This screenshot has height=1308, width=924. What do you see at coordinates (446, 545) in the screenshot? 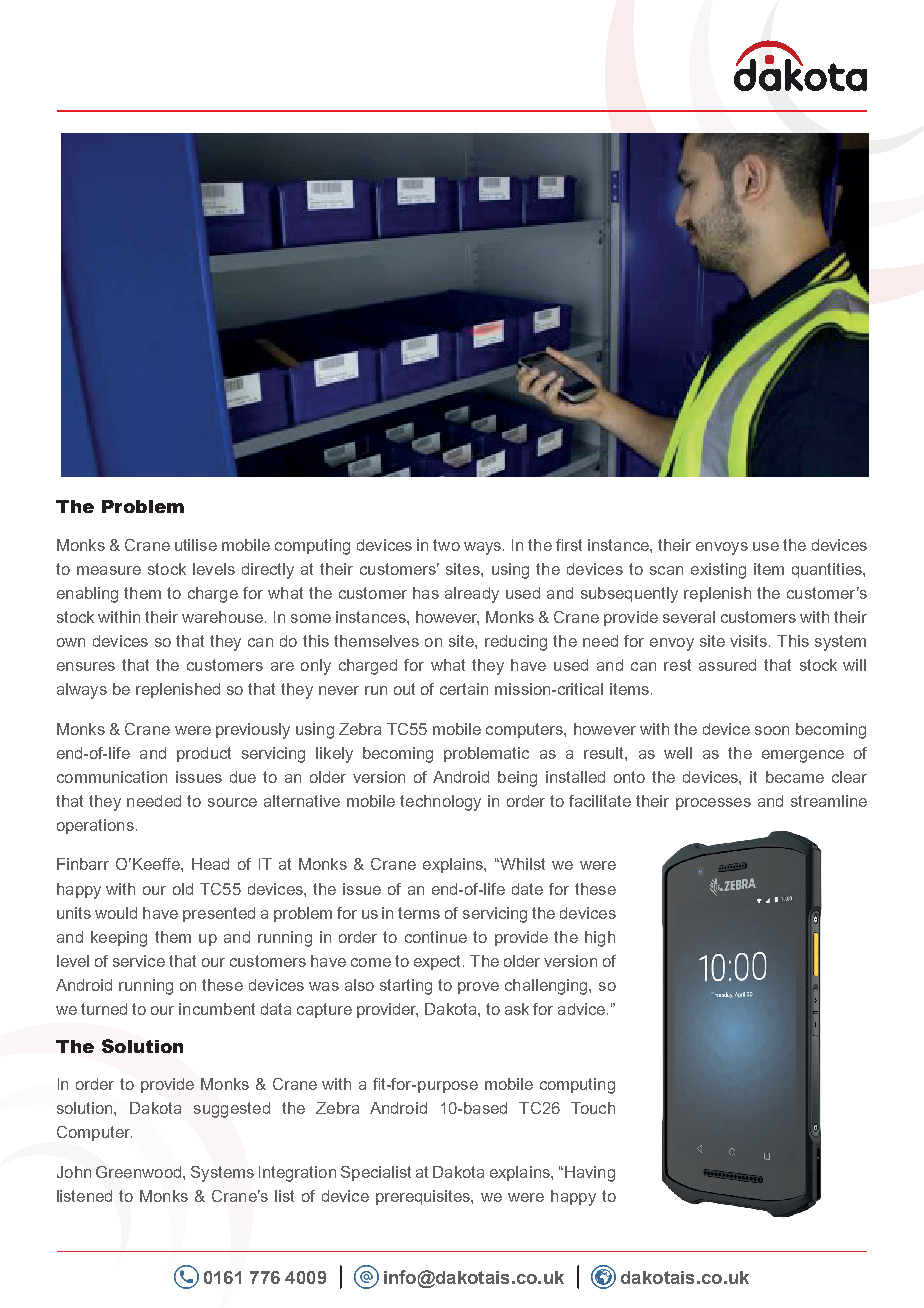
I see `two` at bounding box center [446, 545].
